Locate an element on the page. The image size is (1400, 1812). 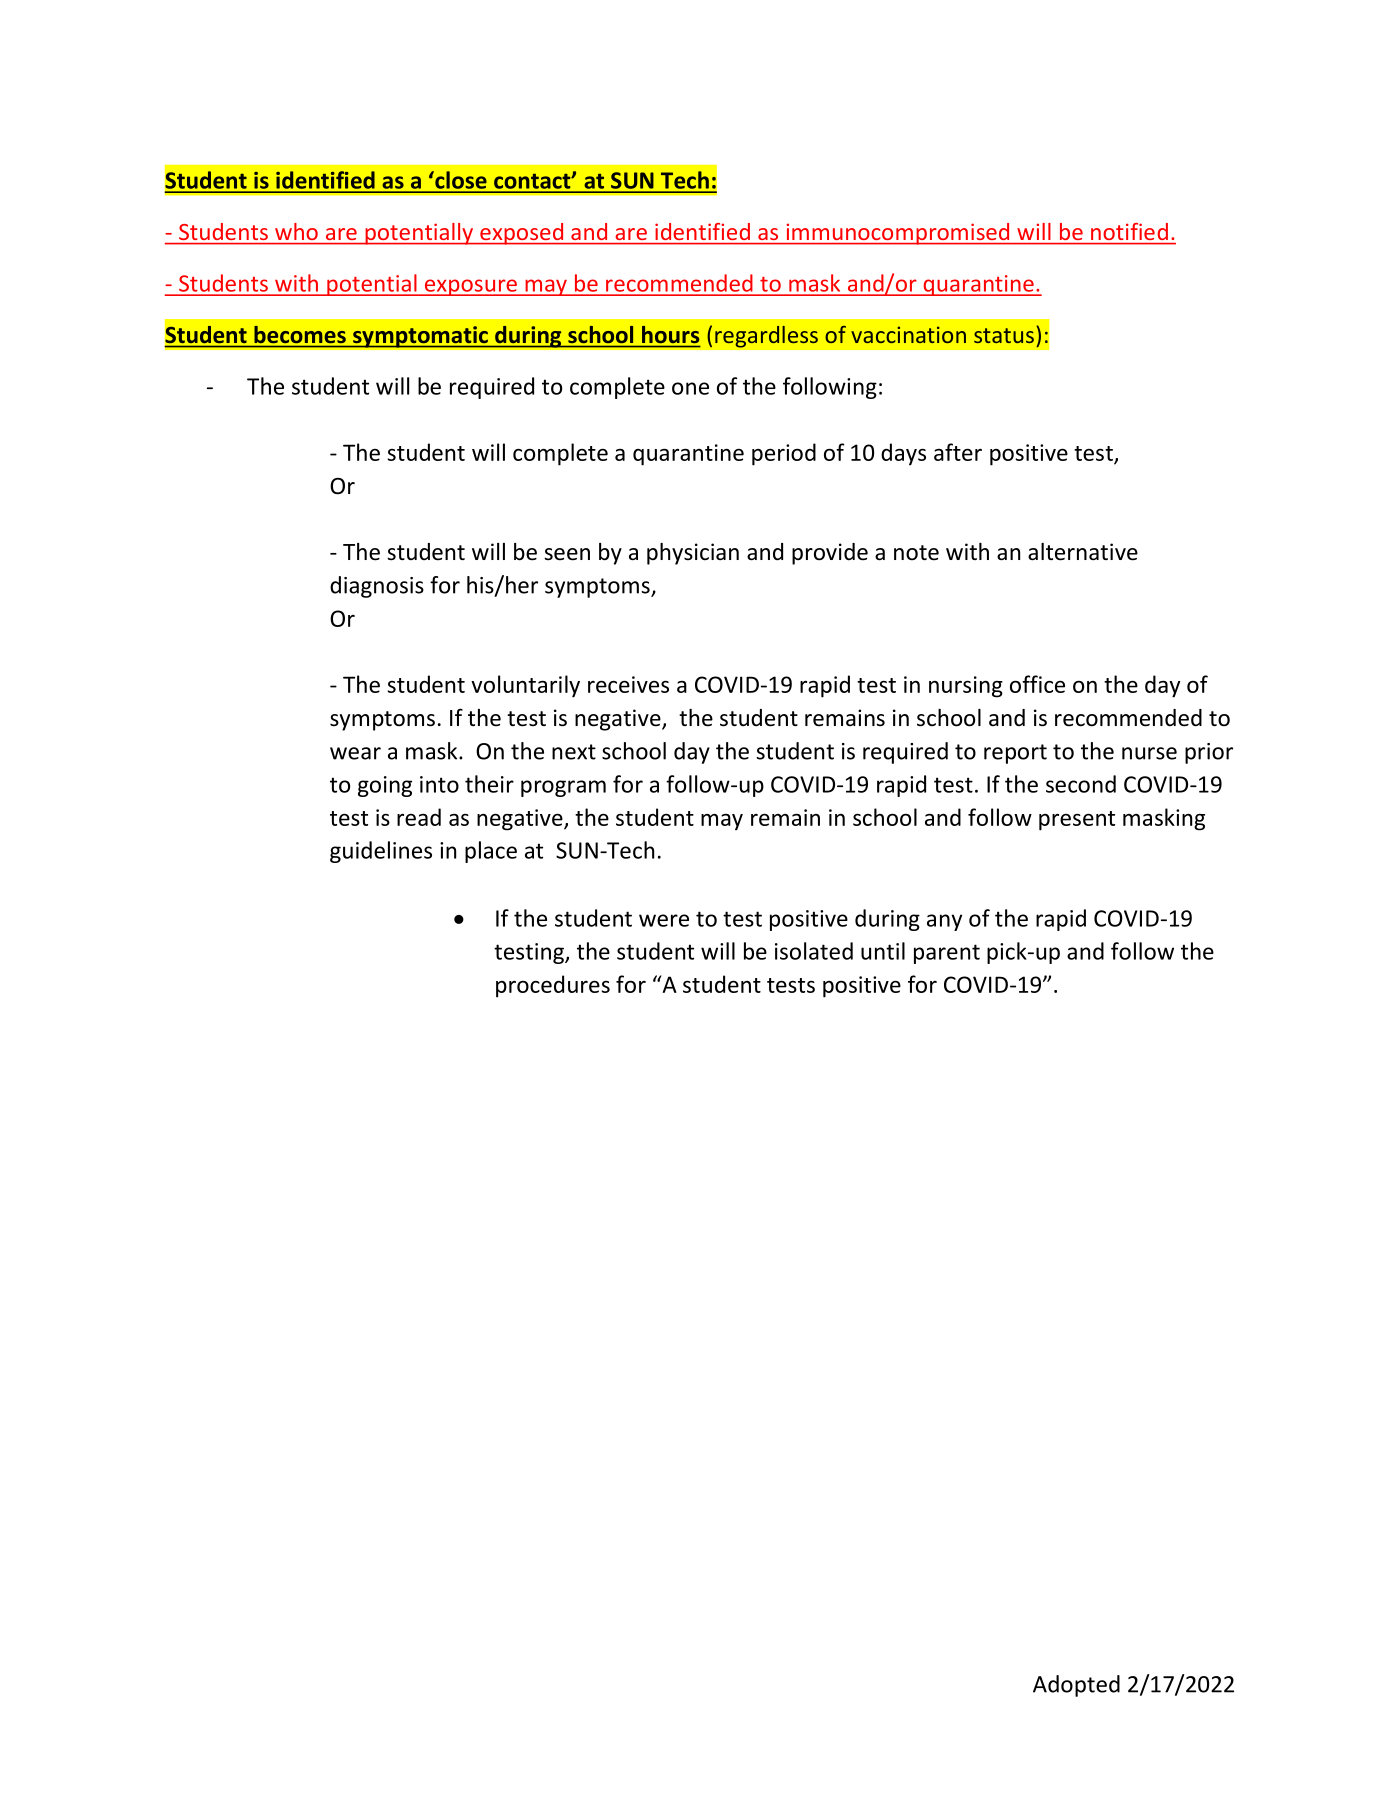
exposure is located at coordinates (471, 287).
